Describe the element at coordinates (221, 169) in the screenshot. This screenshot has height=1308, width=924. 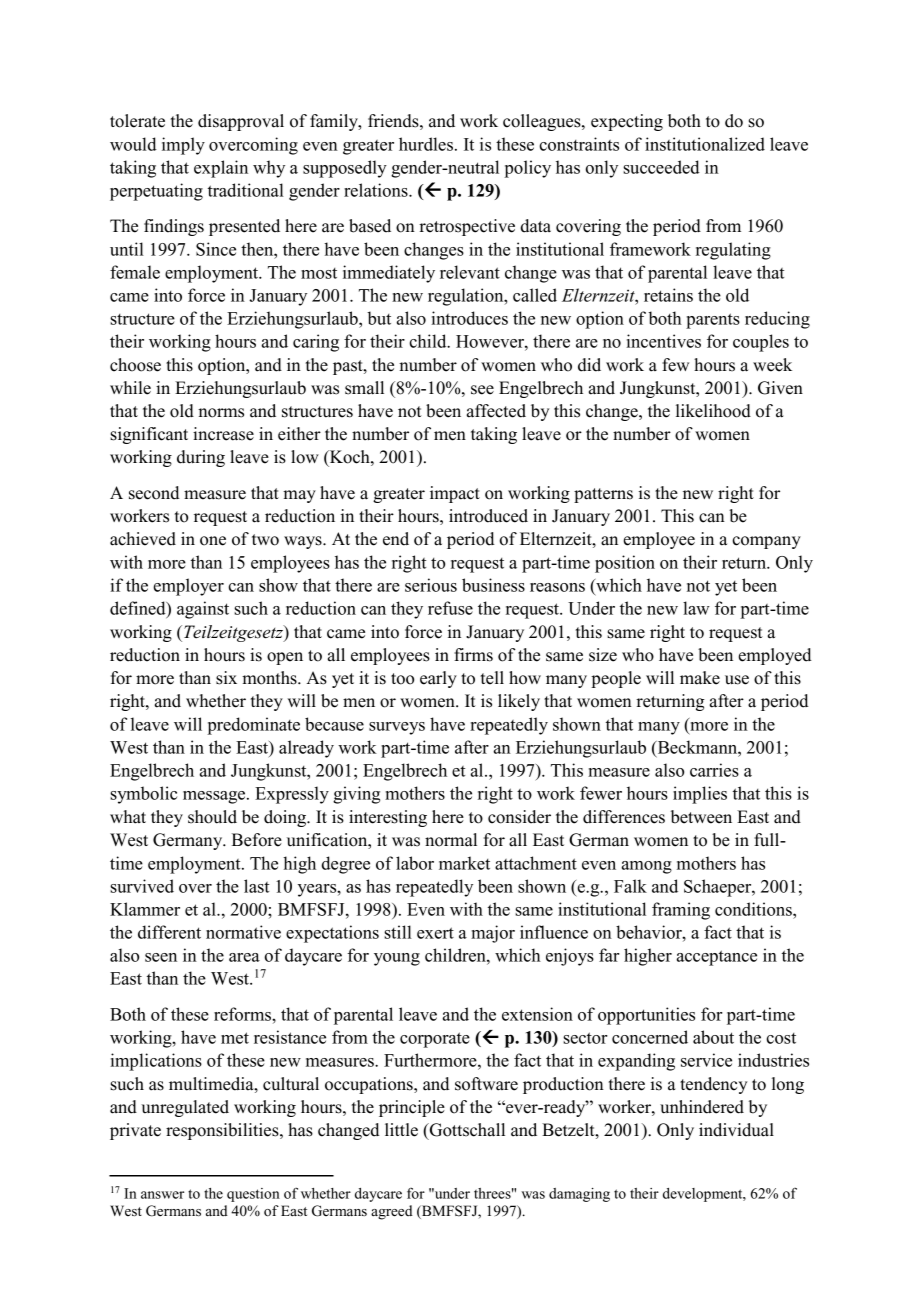
I see `explain` at that location.
